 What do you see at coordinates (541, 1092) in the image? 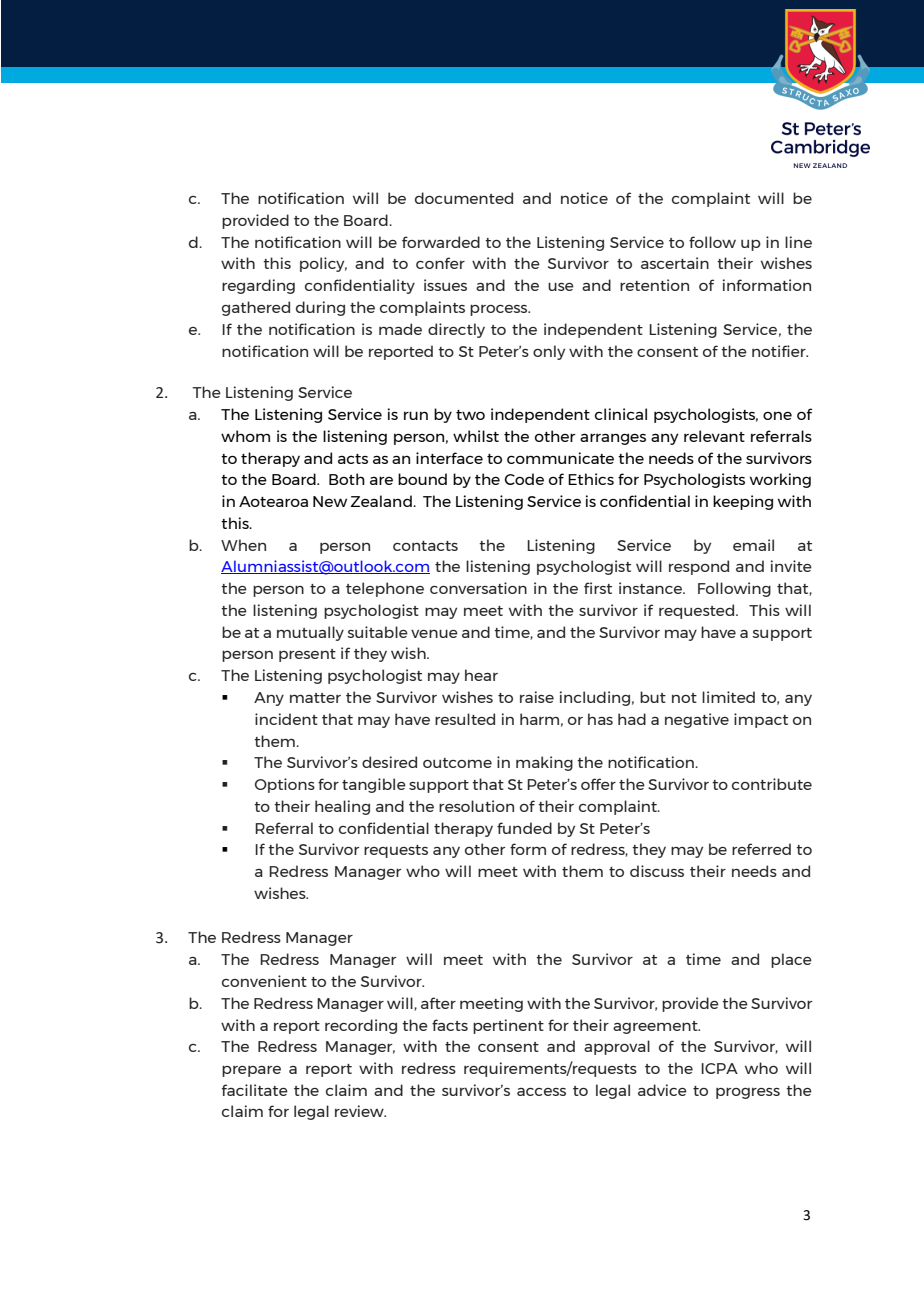
I see `access` at bounding box center [541, 1092].
